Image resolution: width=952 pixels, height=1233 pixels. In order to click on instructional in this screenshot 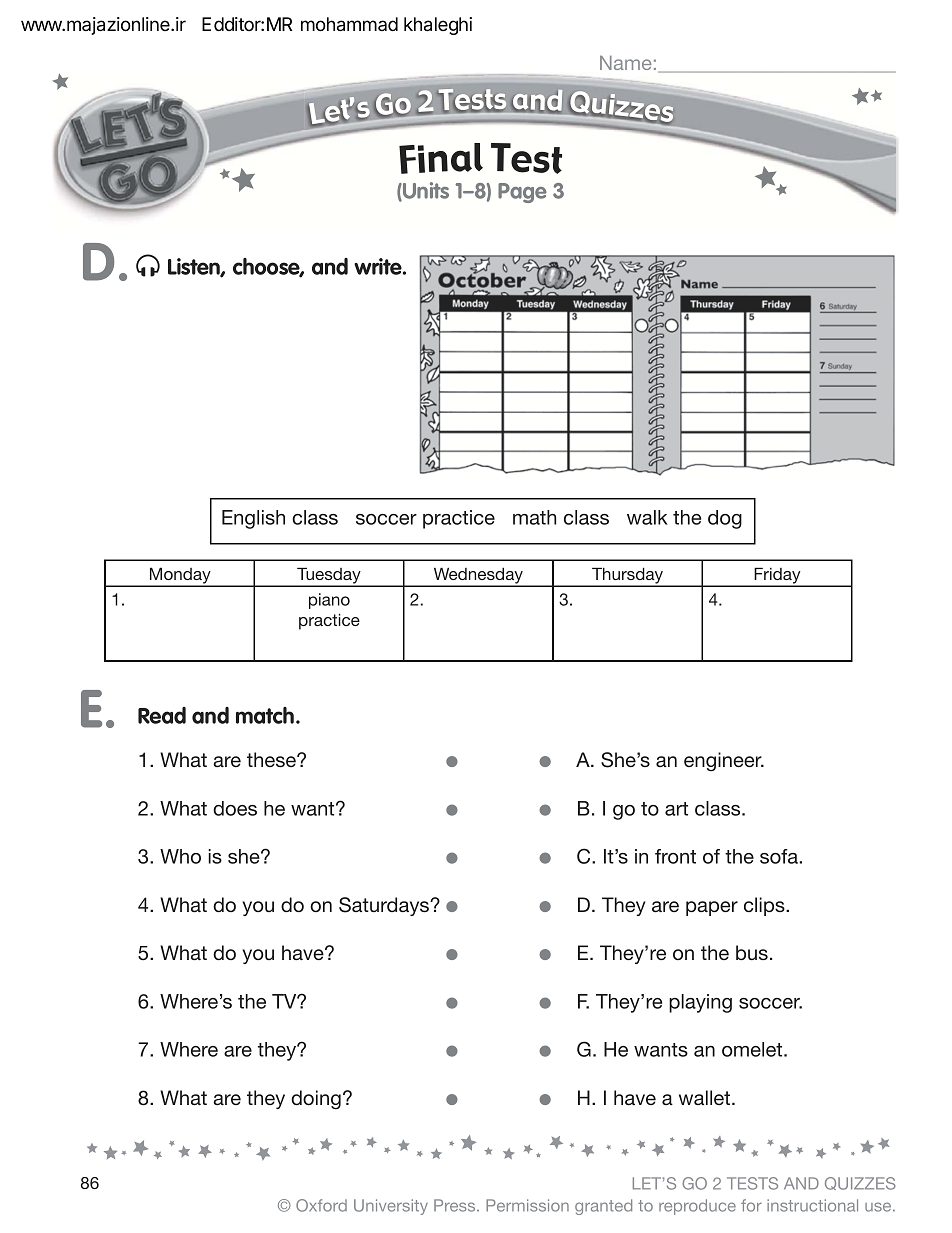, I will do `click(812, 1205)`.
